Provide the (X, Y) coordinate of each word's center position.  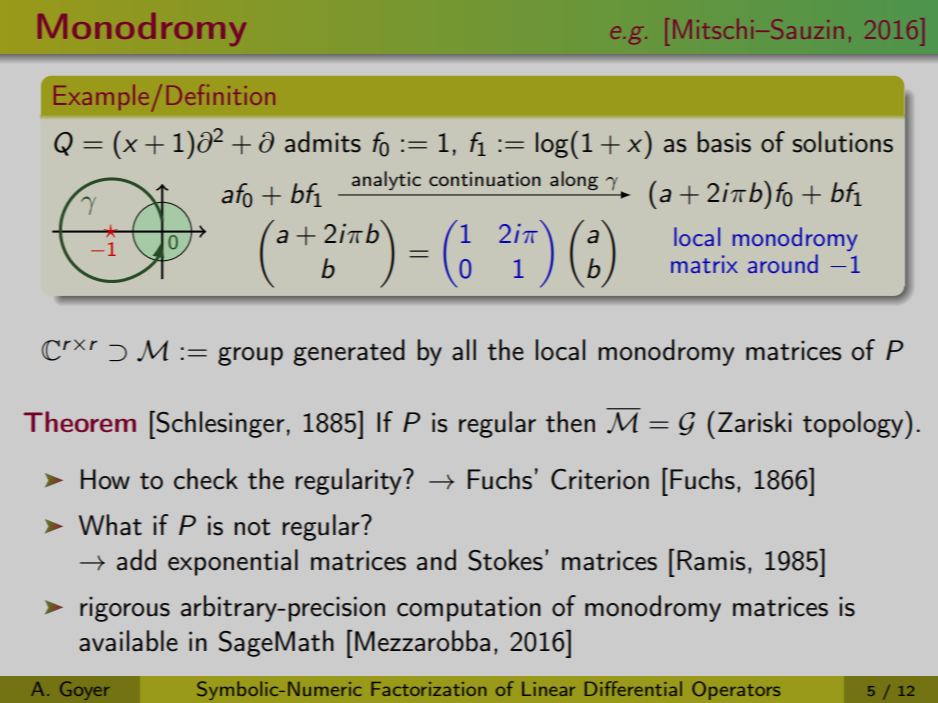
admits (323, 142)
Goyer (85, 690)
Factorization (428, 689)
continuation (485, 179)
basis (724, 142)
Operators (736, 690)
